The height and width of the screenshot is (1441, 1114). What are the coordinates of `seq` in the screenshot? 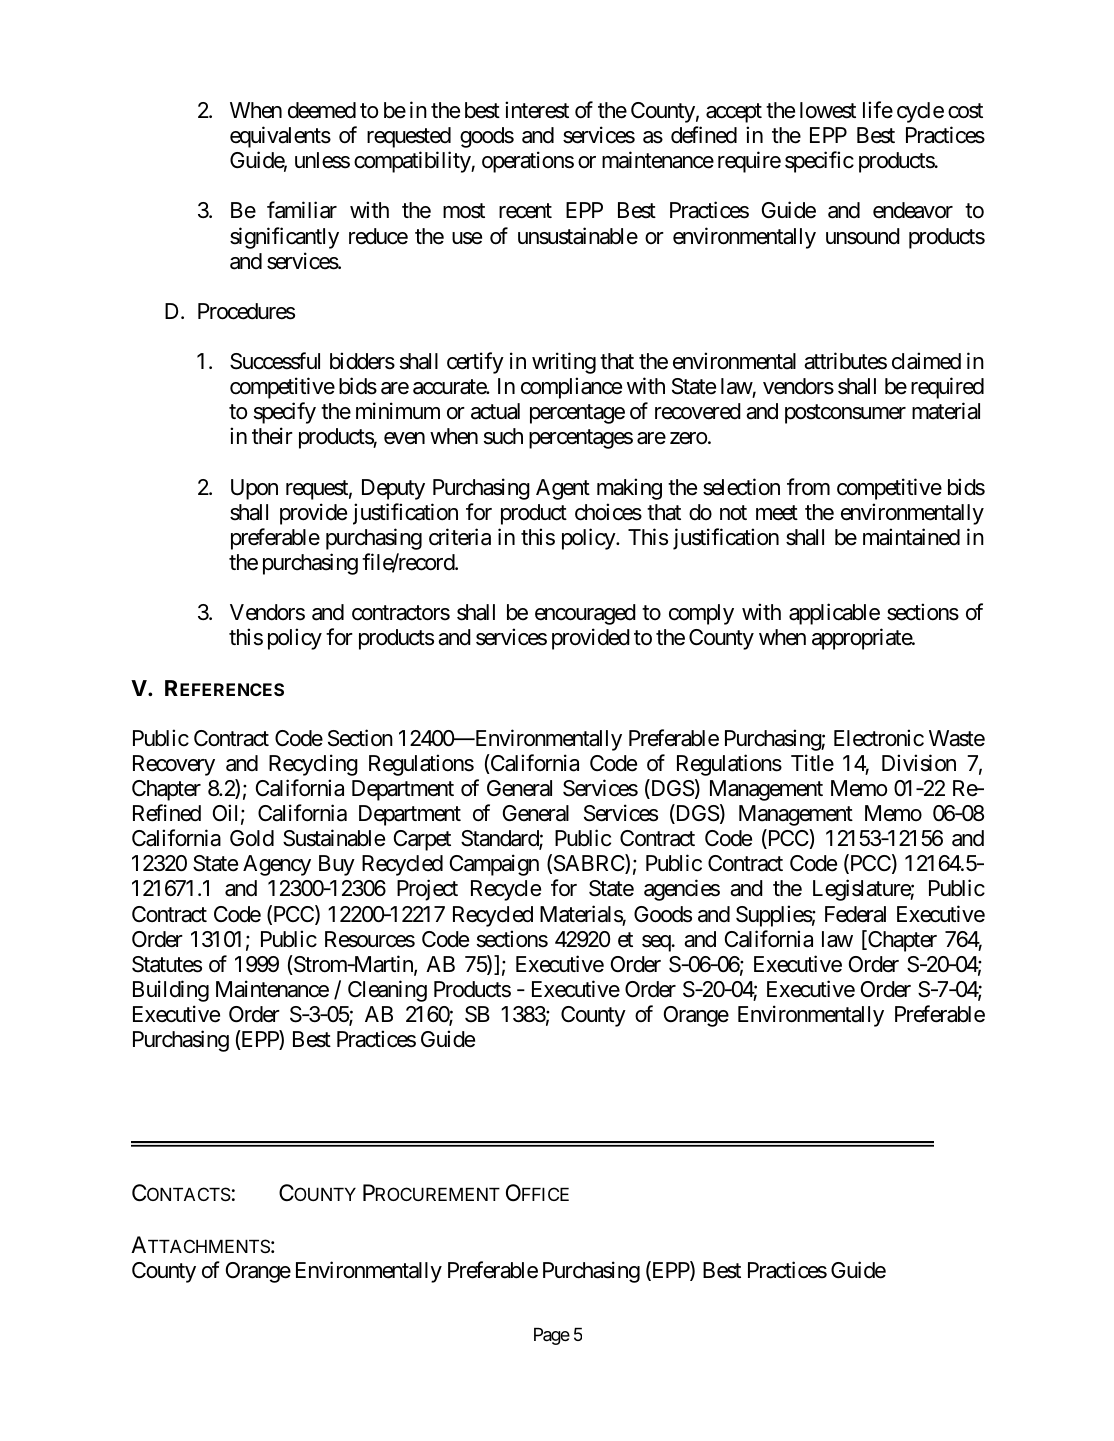 It's located at (656, 943).
